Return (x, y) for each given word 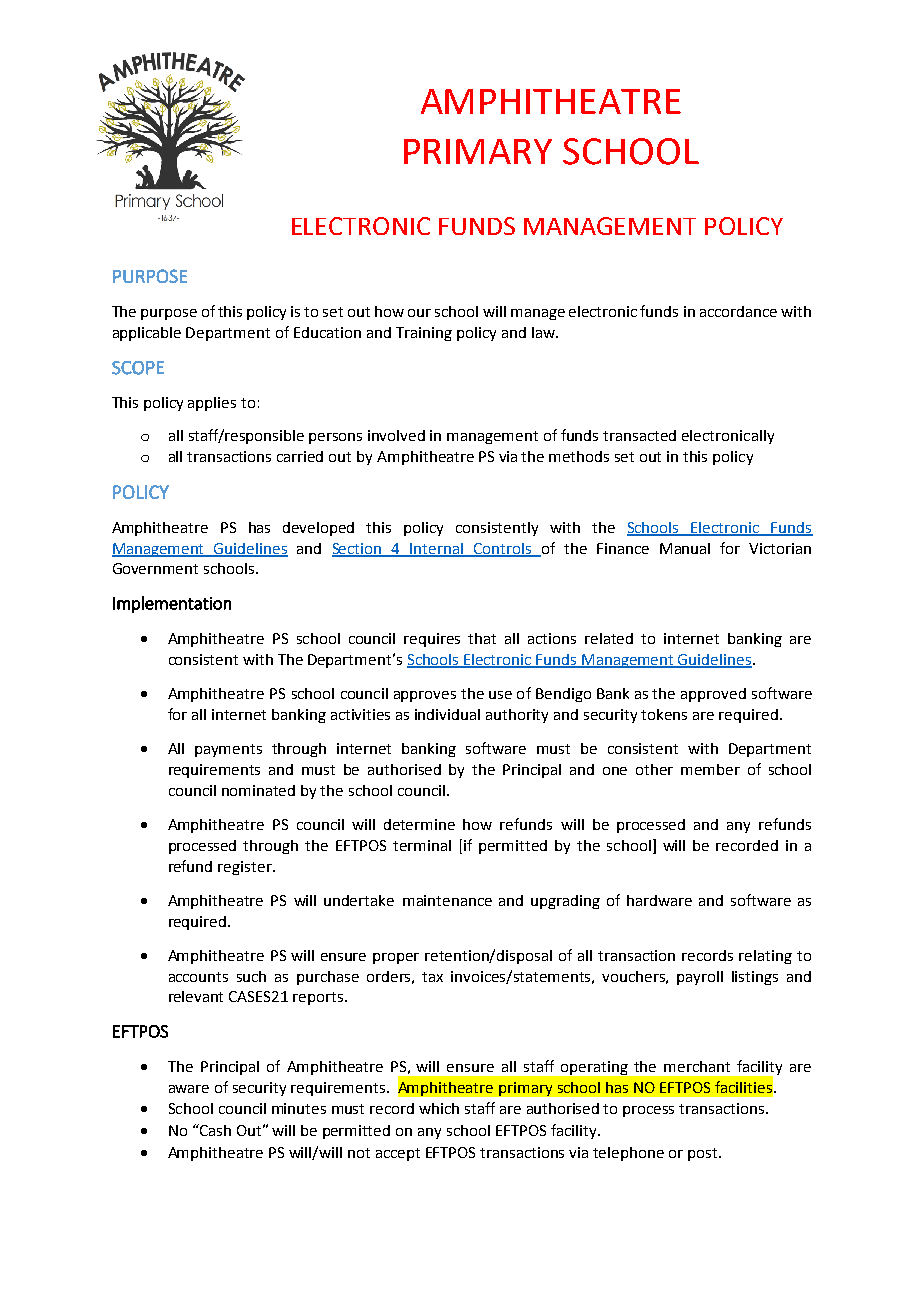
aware (189, 1089)
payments (228, 750)
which (439, 1108)
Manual (685, 548)
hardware (659, 900)
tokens (664, 714)
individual (447, 714)
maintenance (447, 900)
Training (424, 334)
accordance (738, 311)
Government (155, 568)
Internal (437, 549)
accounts (198, 977)
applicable (147, 334)
